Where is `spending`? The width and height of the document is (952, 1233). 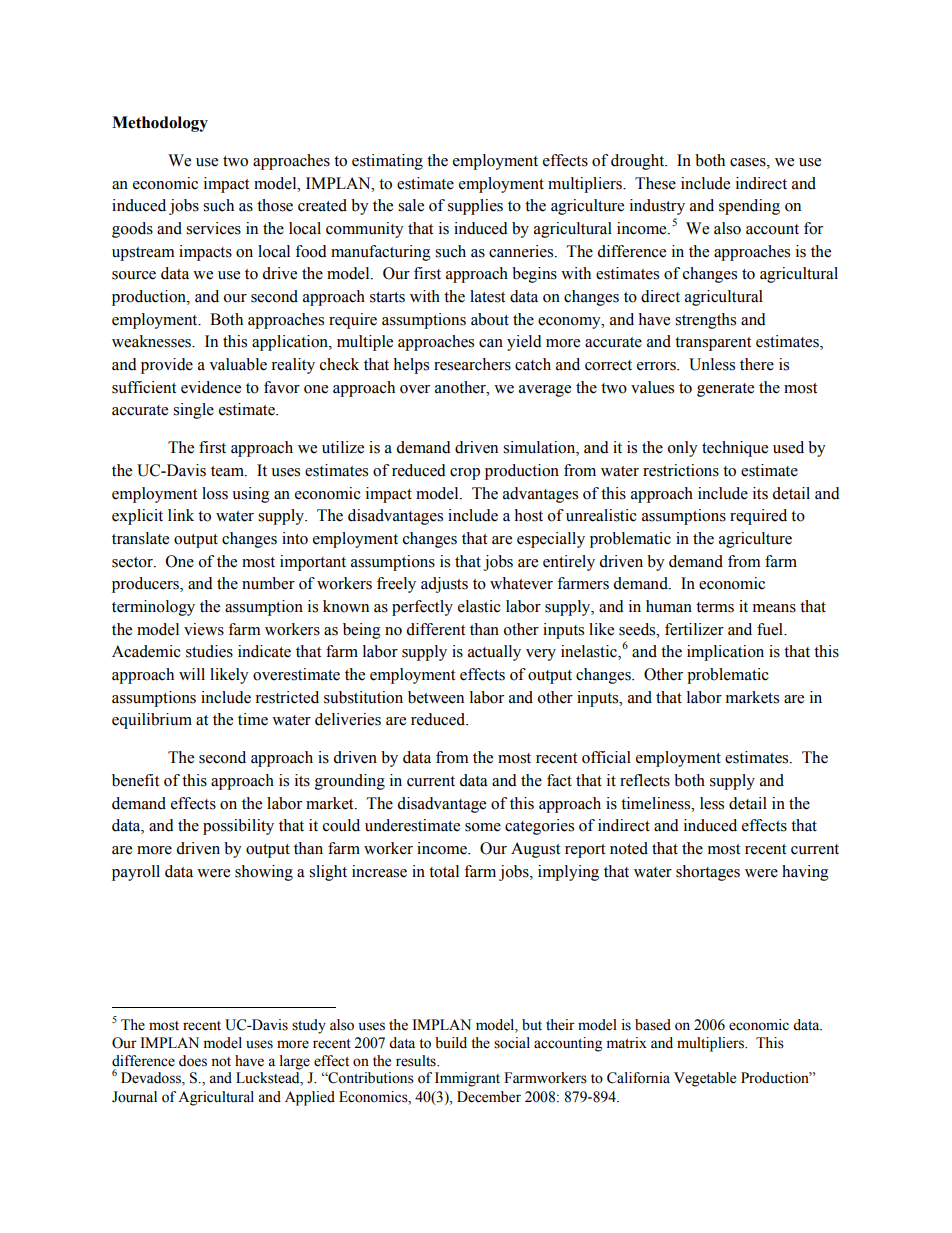
spending is located at coordinates (749, 207).
